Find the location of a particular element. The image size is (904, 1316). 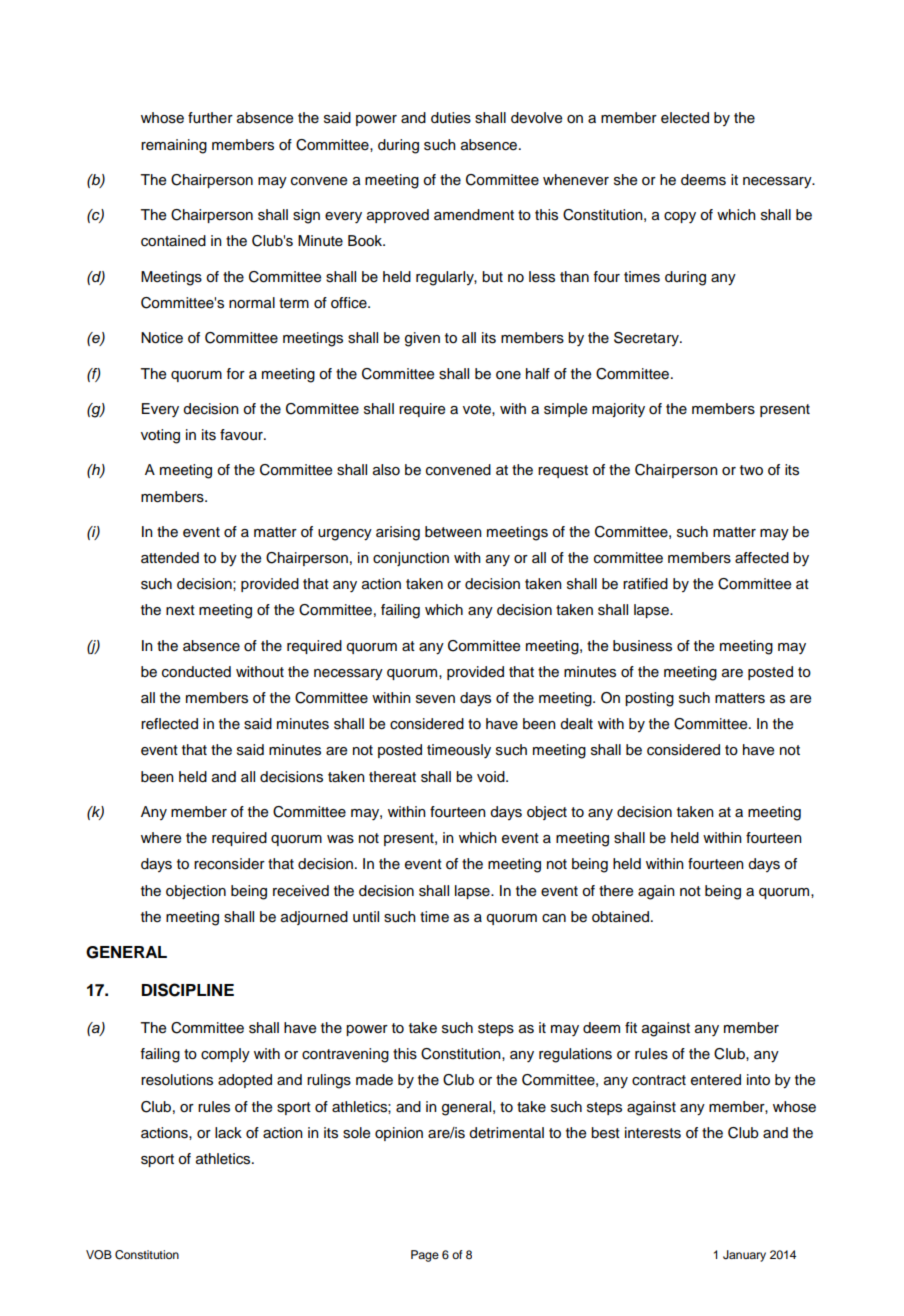

January is located at coordinates (744, 1256).
